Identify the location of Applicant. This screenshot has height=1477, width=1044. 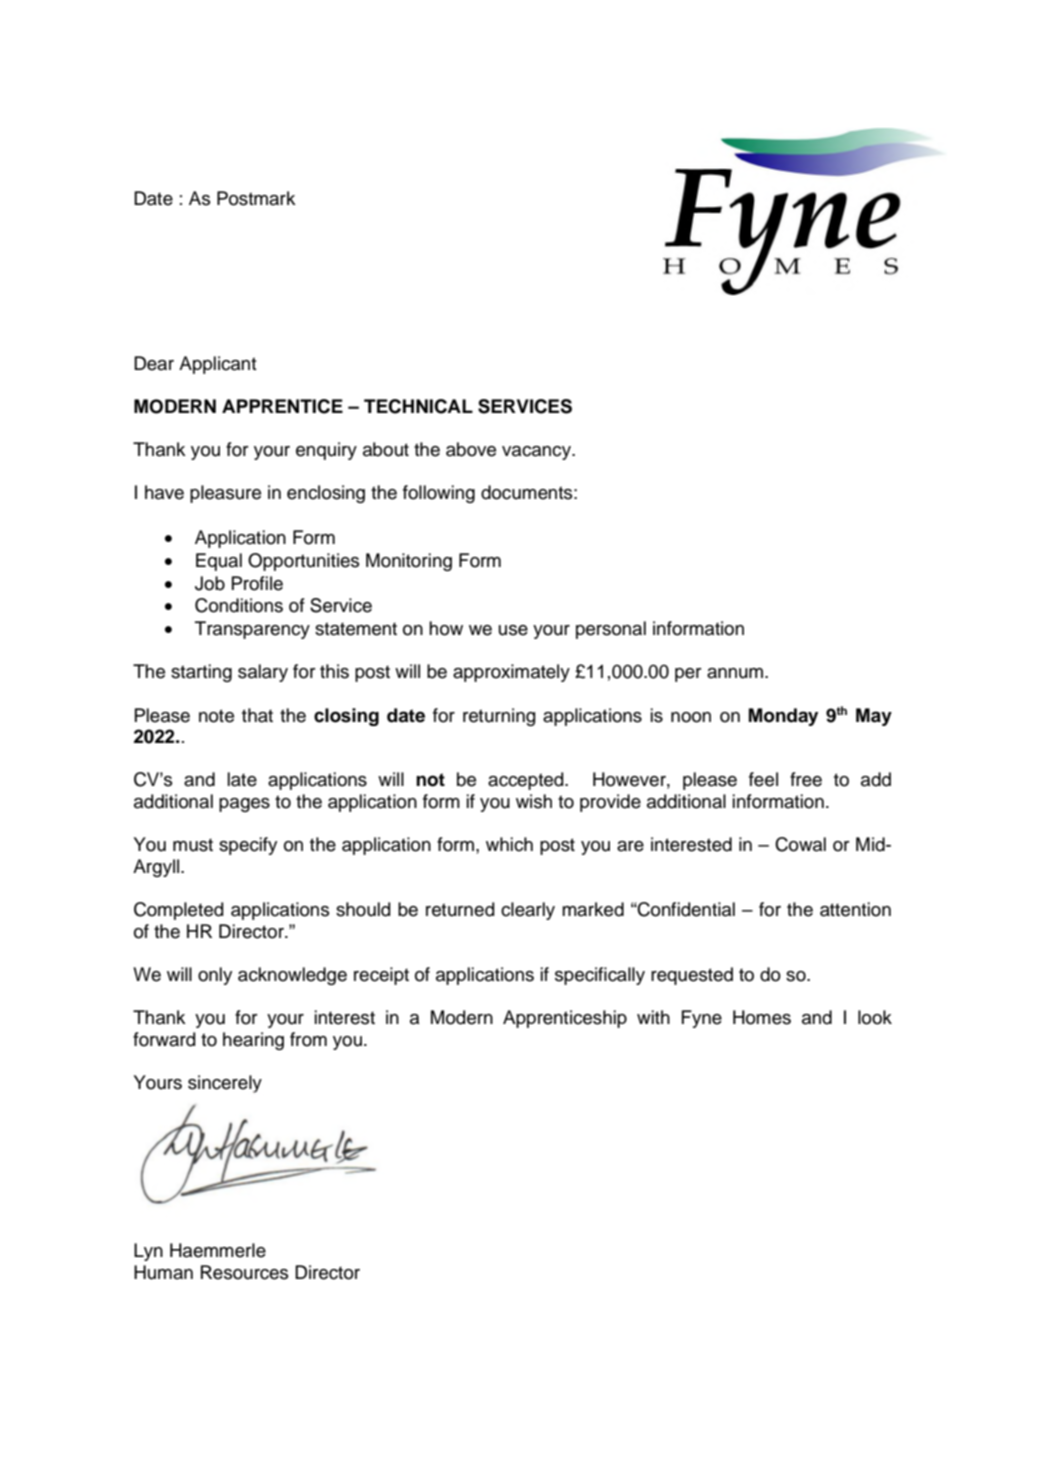
(218, 365).
